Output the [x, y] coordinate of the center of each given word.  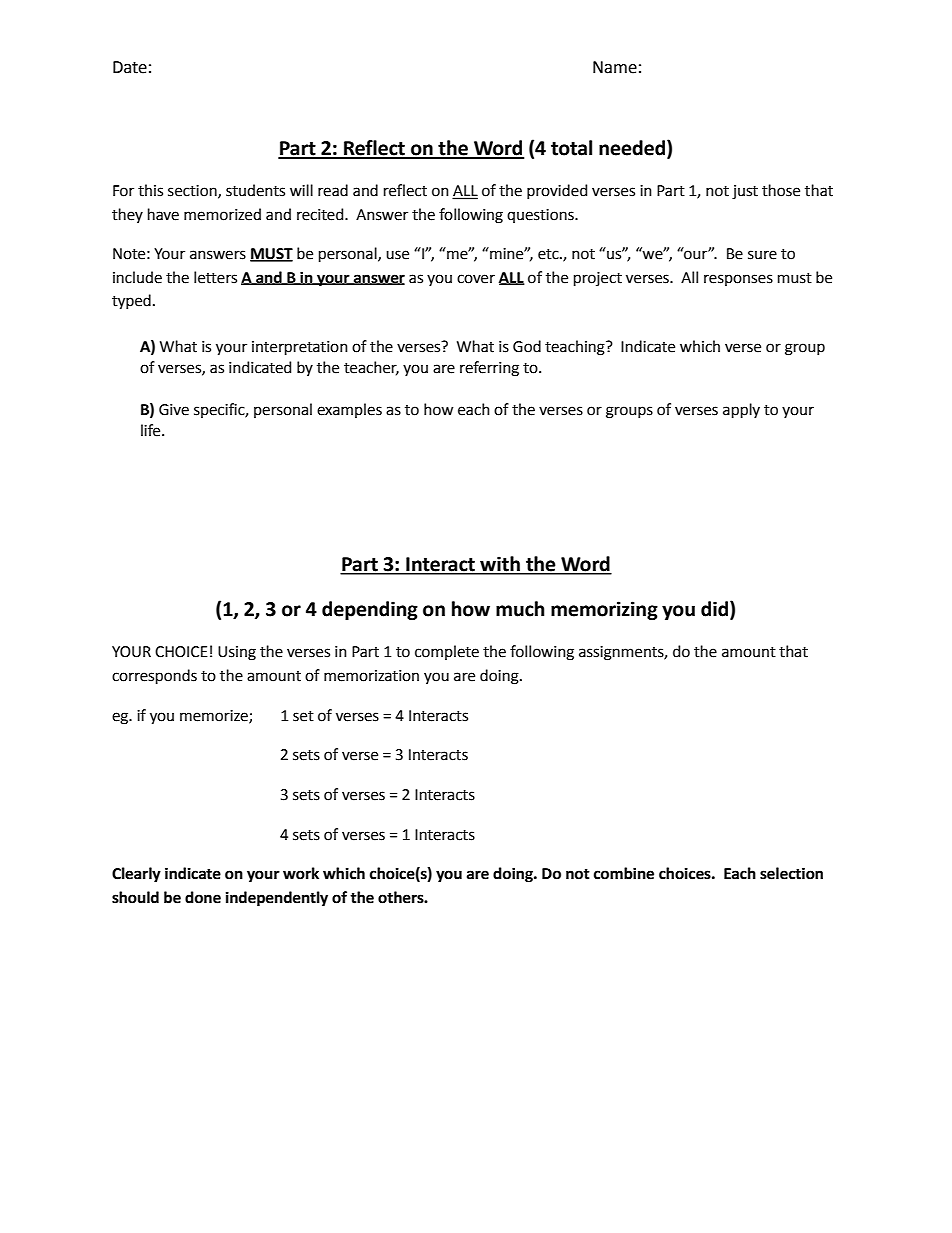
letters [215, 277]
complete [447, 652]
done [203, 897]
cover [476, 279]
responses [738, 280]
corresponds [154, 676]
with [500, 565]
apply [741, 410]
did [716, 610]
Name [615, 67]
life [152, 430]
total [571, 148]
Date [130, 67]
